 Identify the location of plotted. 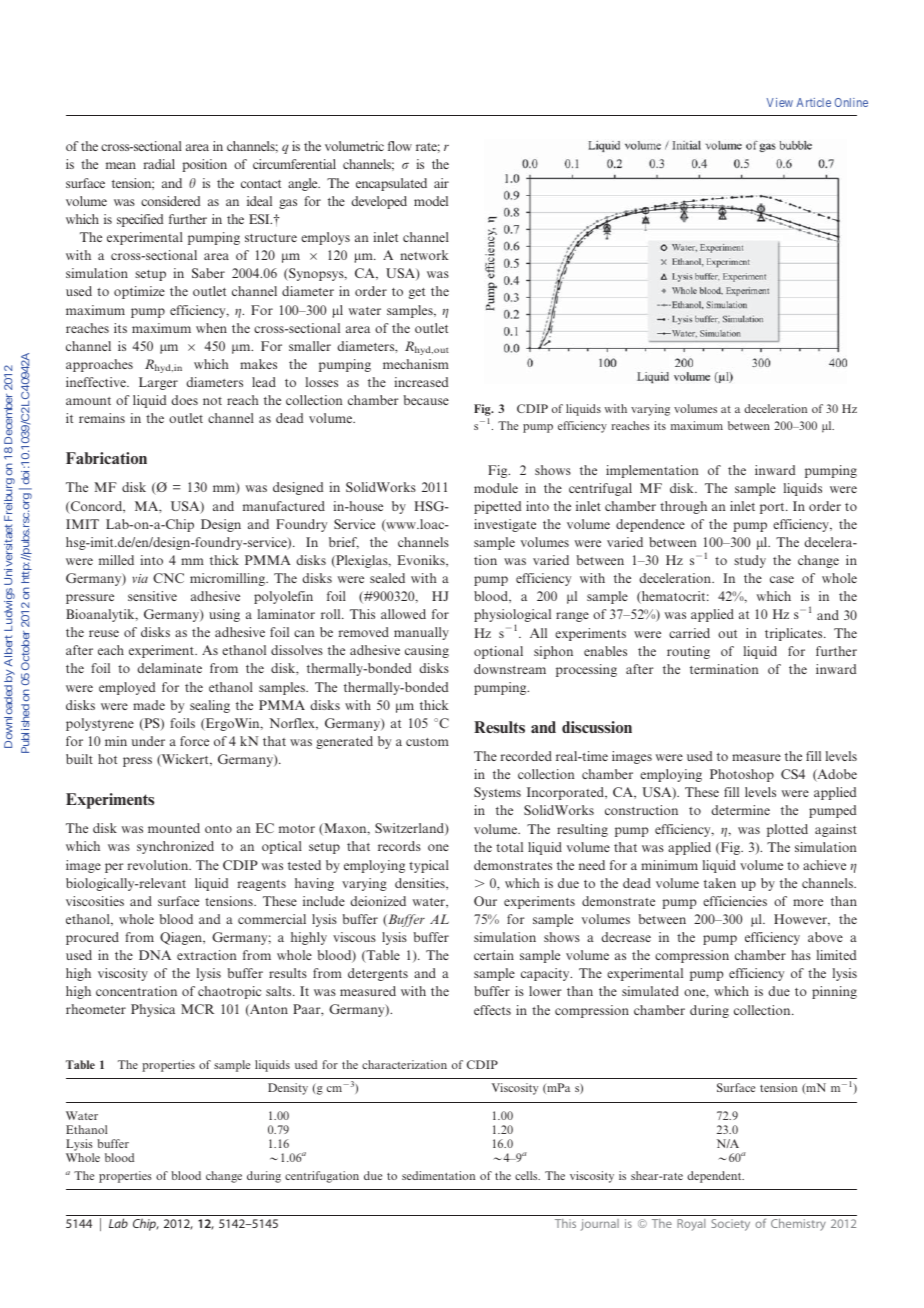
(787, 830).
